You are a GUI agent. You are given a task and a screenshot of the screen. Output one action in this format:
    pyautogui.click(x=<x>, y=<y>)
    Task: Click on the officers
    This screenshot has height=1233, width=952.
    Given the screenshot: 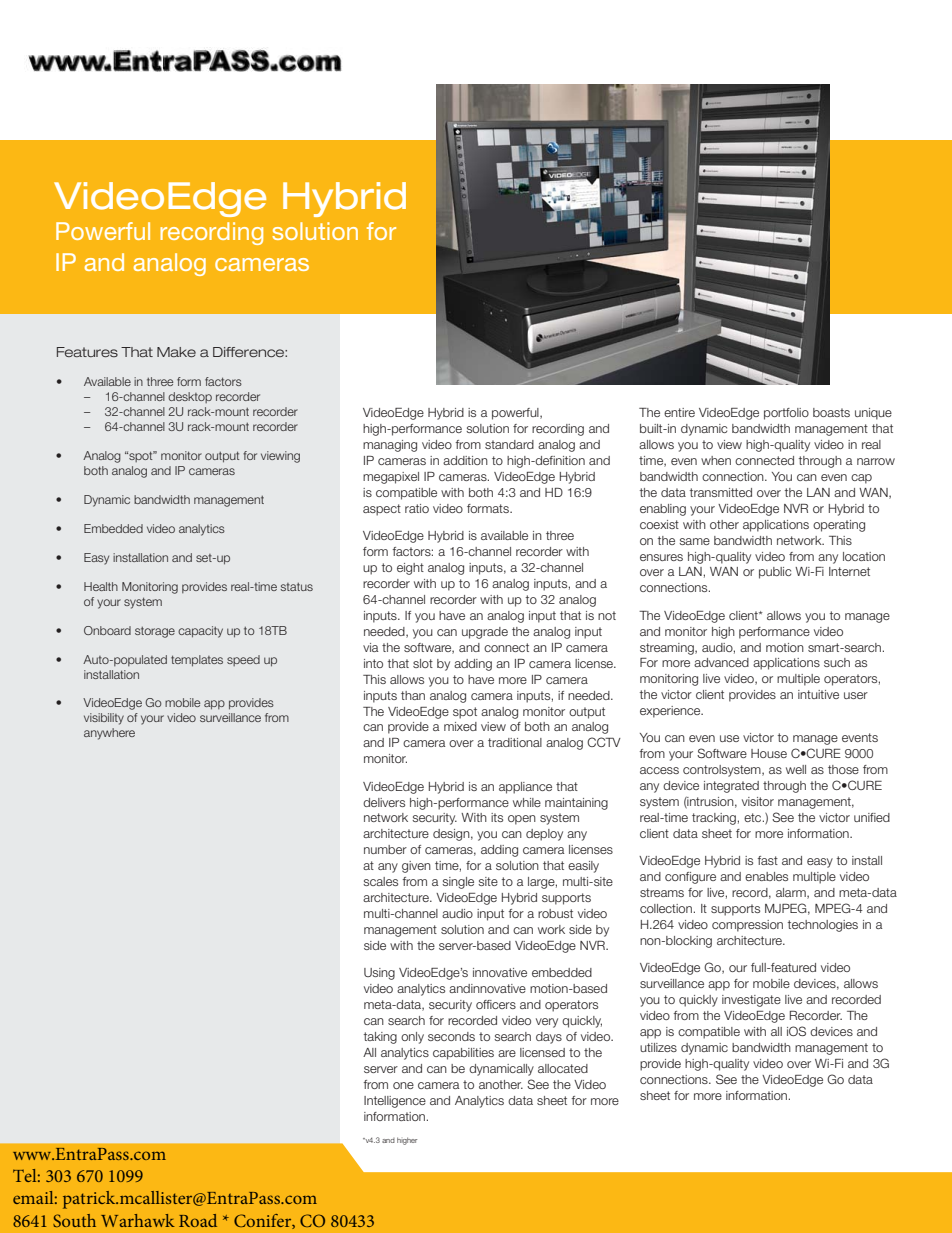 What is the action you would take?
    pyautogui.click(x=496, y=1004)
